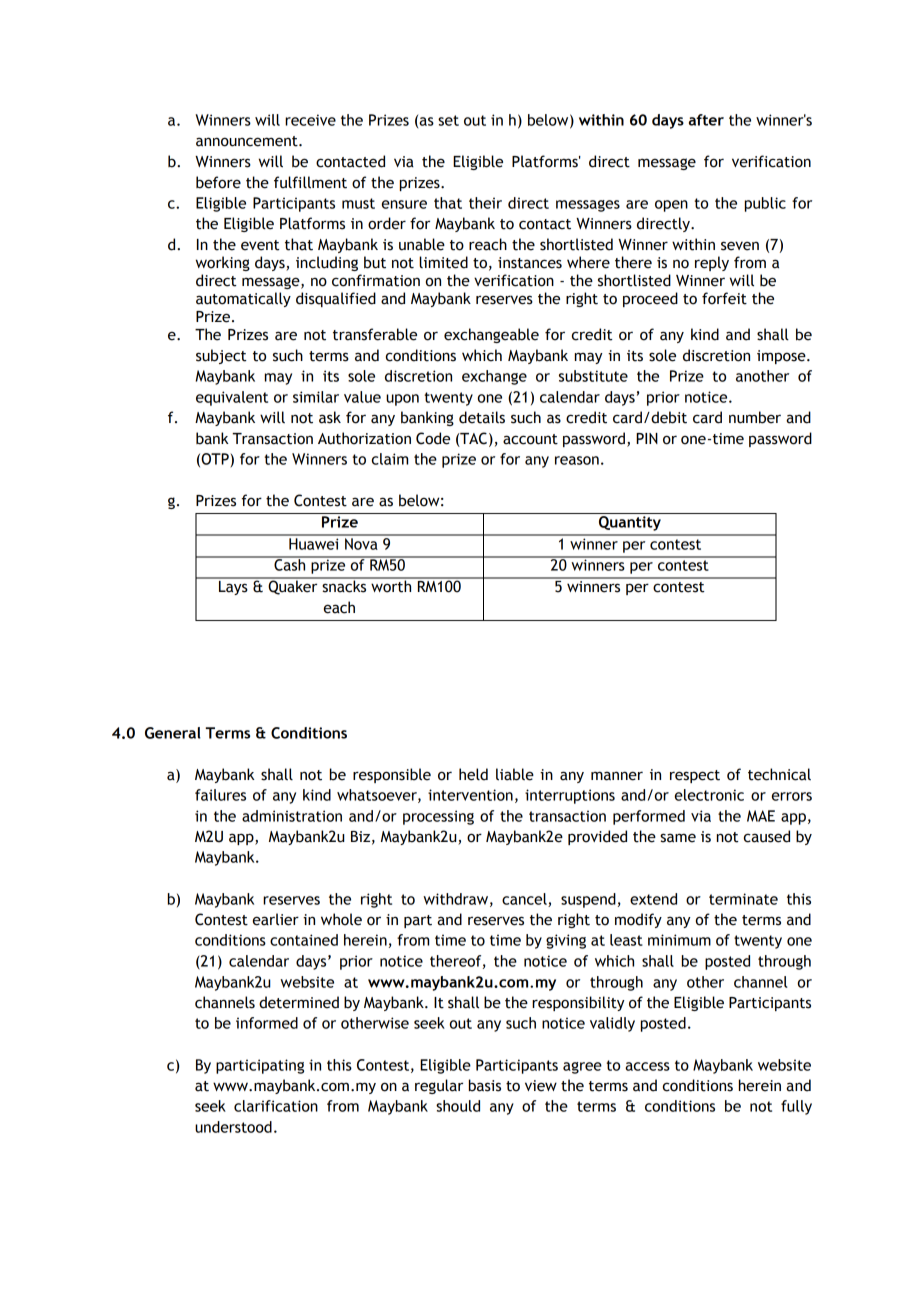 This image has height=1308, width=924. What do you see at coordinates (482, 417) in the image?
I see `details` at bounding box center [482, 417].
